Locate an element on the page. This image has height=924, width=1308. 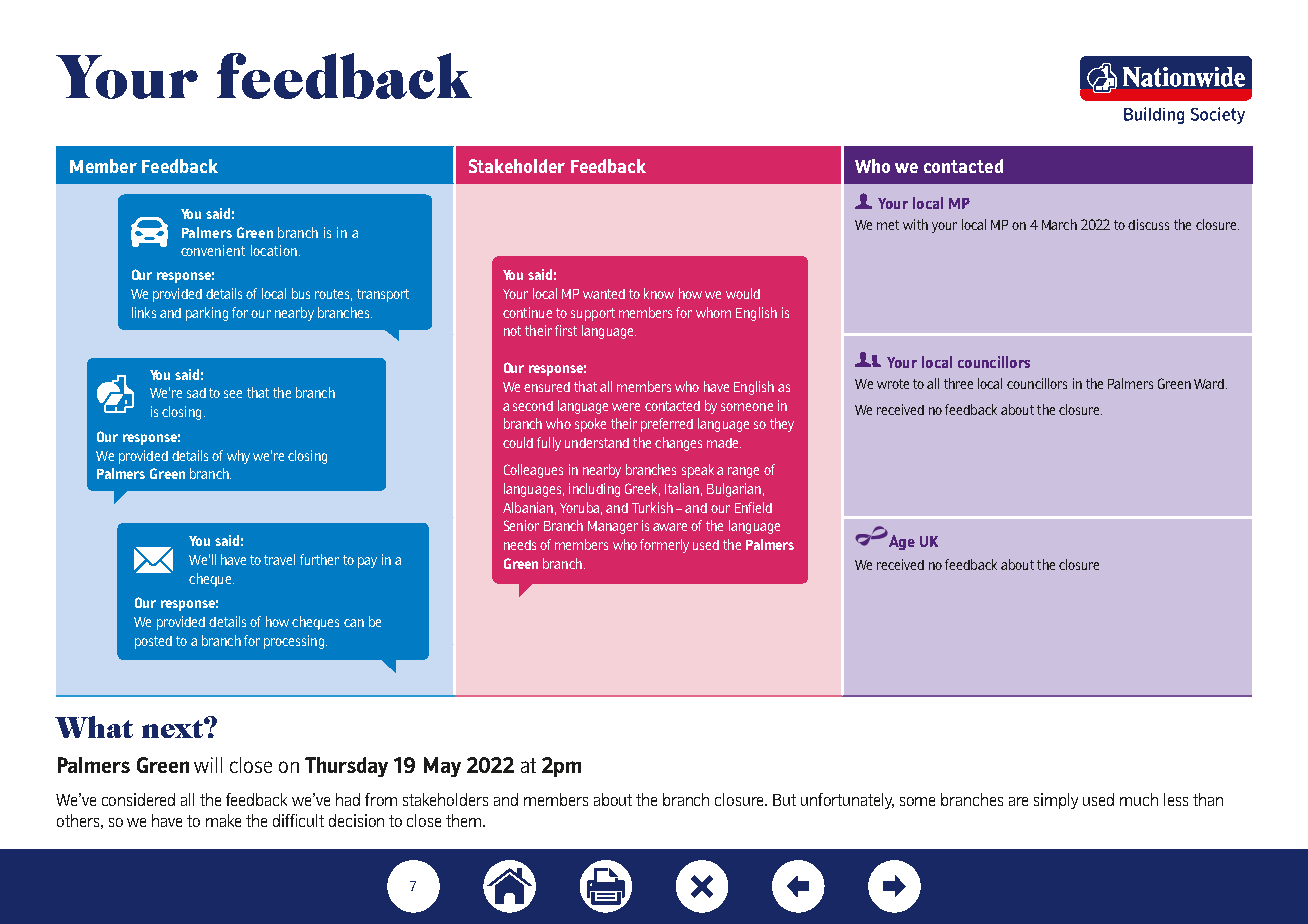
March is located at coordinates (1059, 224).
